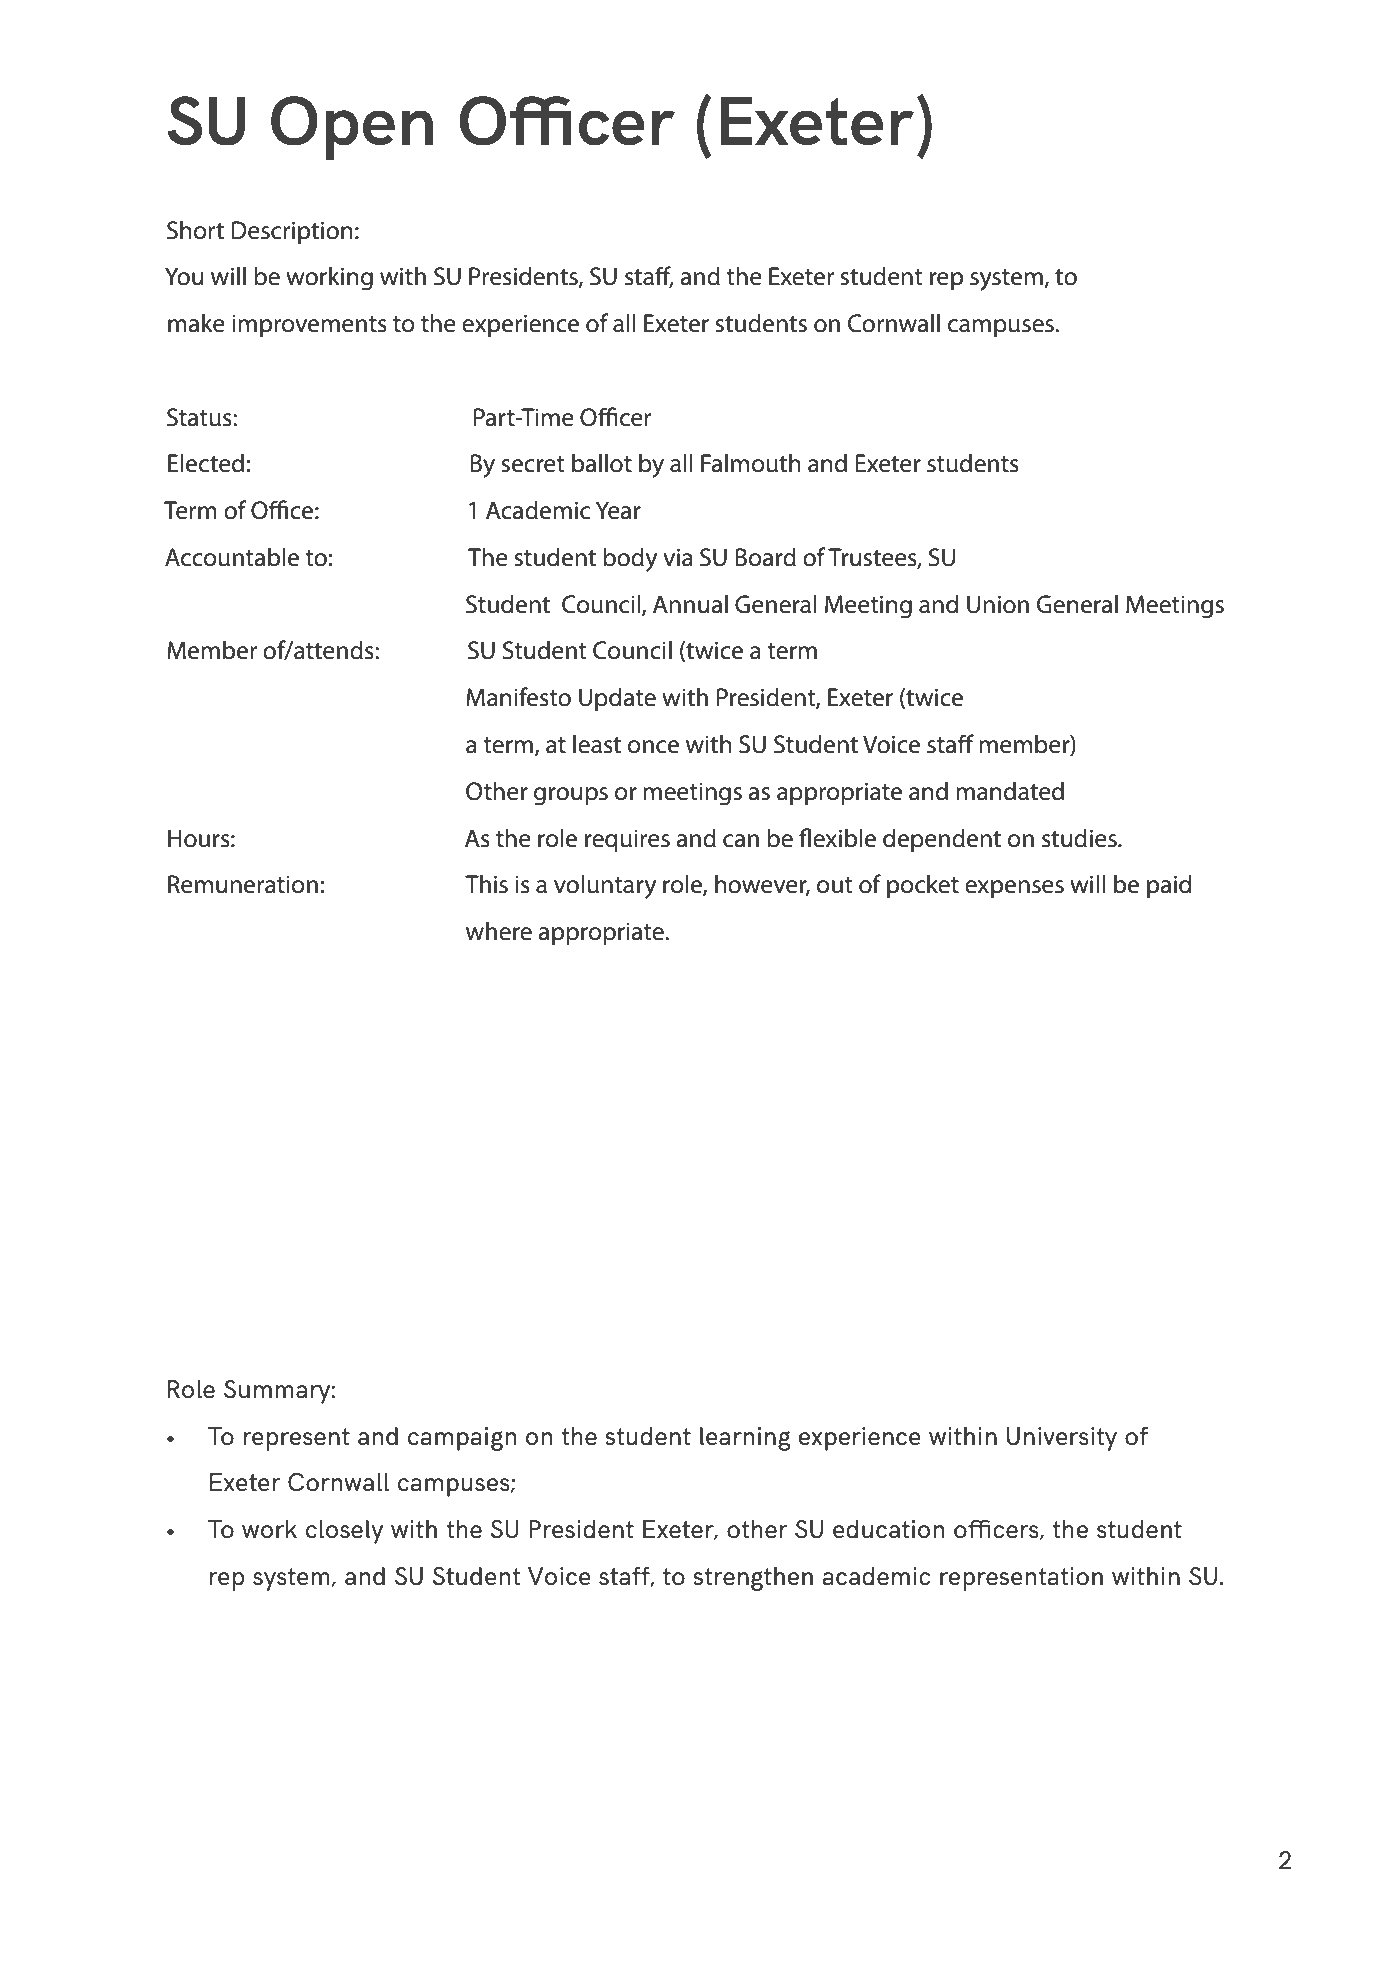 The height and width of the image is (1969, 1392). Describe the element at coordinates (232, 557) in the image. I see `Accountable` at that location.
